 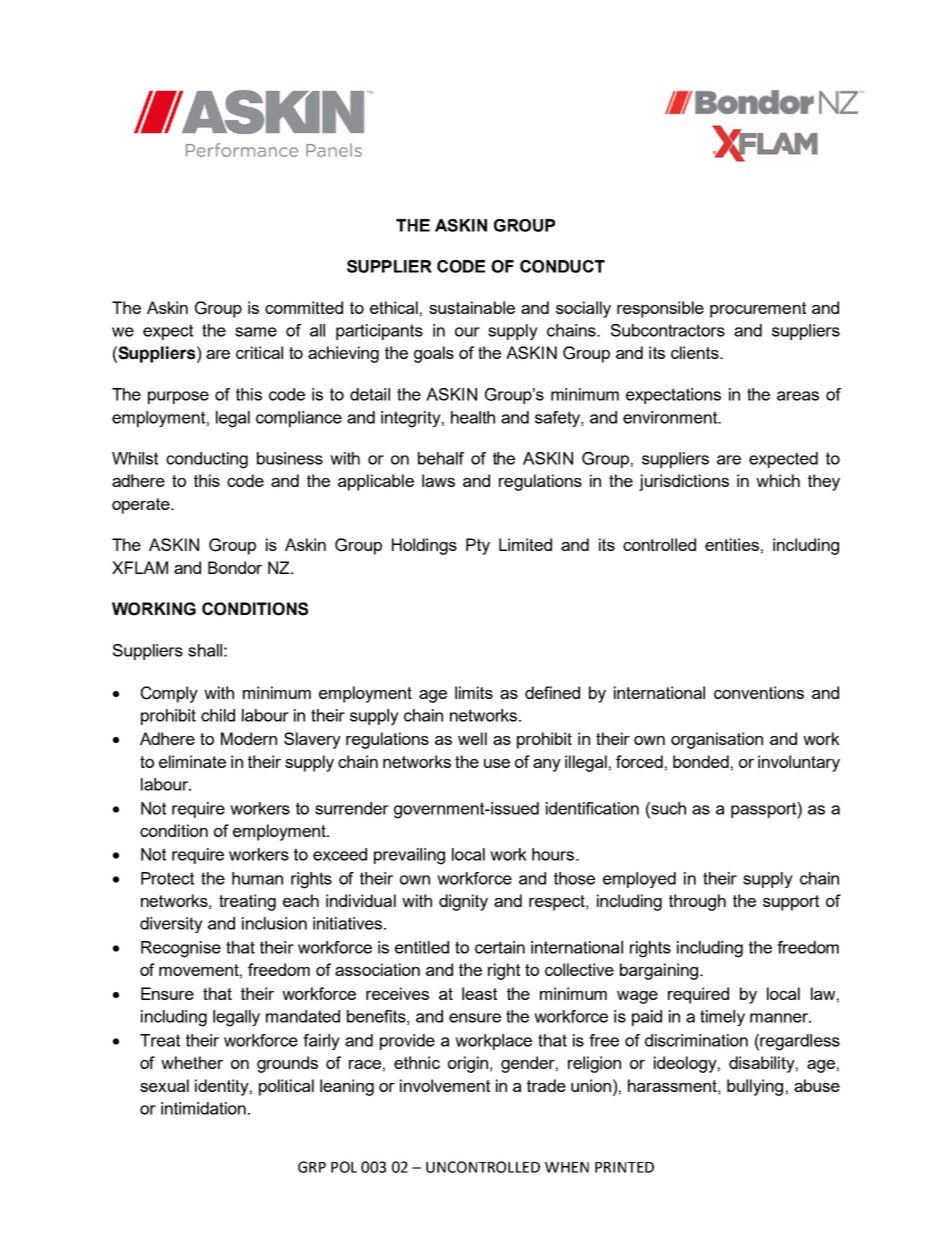 I want to click on intimidation, so click(x=203, y=1108).
